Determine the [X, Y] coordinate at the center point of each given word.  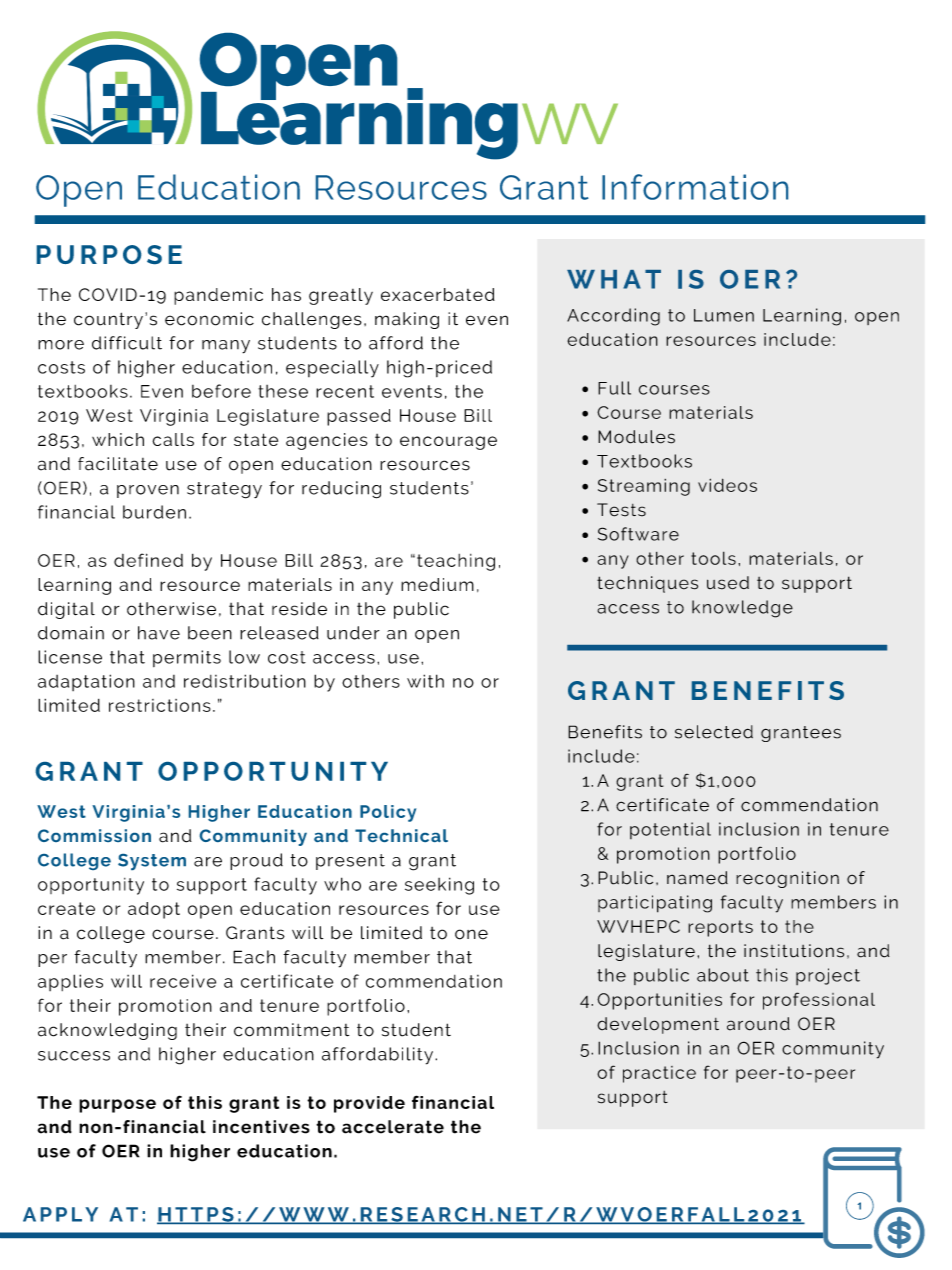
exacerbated [438, 294]
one [471, 934]
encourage [448, 443]
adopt [154, 910]
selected [714, 732]
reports [720, 928]
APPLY [60, 1214]
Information [695, 187]
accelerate [393, 1127]
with [425, 681]
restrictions [160, 705]
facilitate [118, 464]
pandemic [218, 296]
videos [727, 485]
